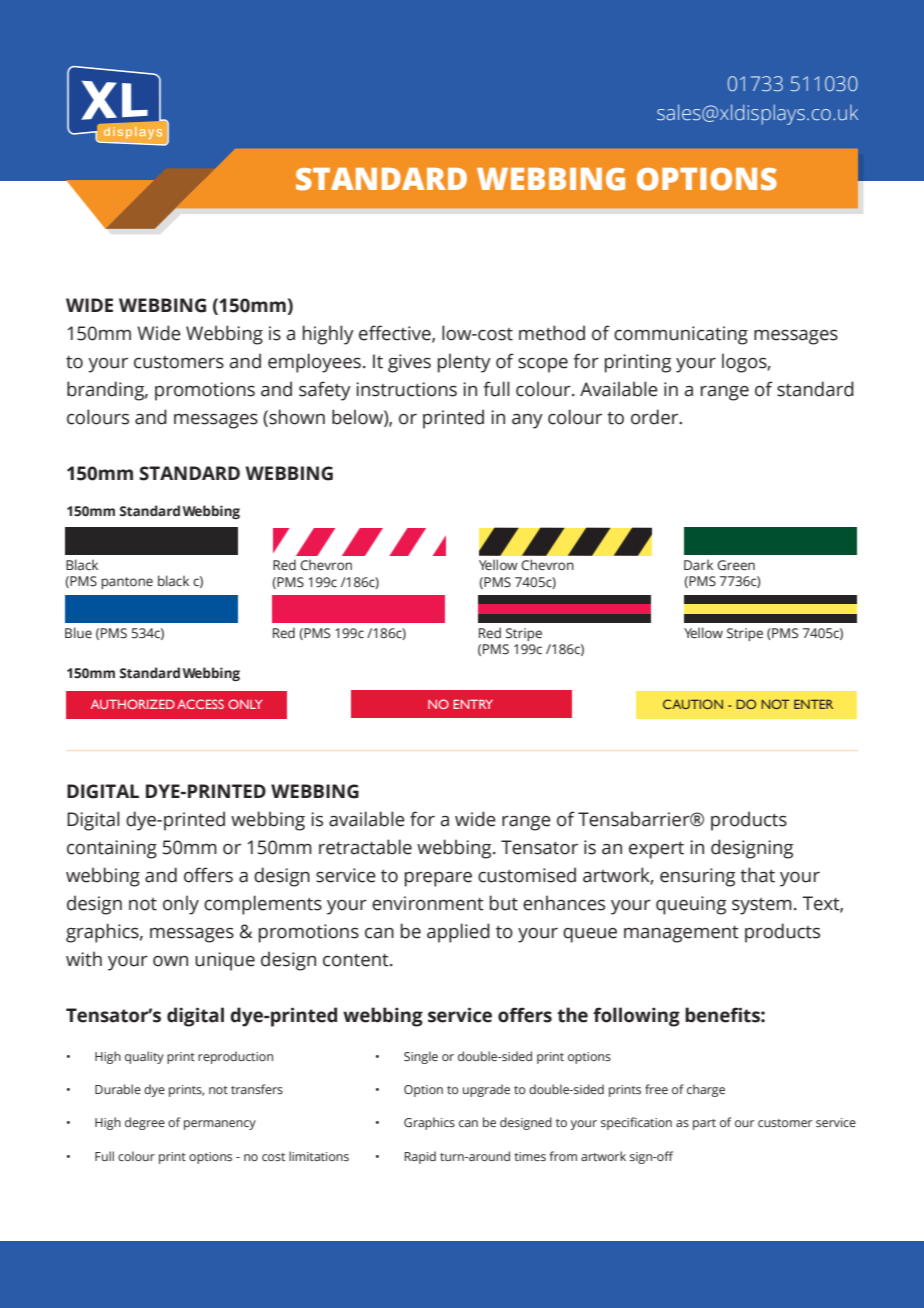 Image resolution: width=924 pixels, height=1308 pixels. Describe the element at coordinates (112, 849) in the document. I see `containing` at that location.
